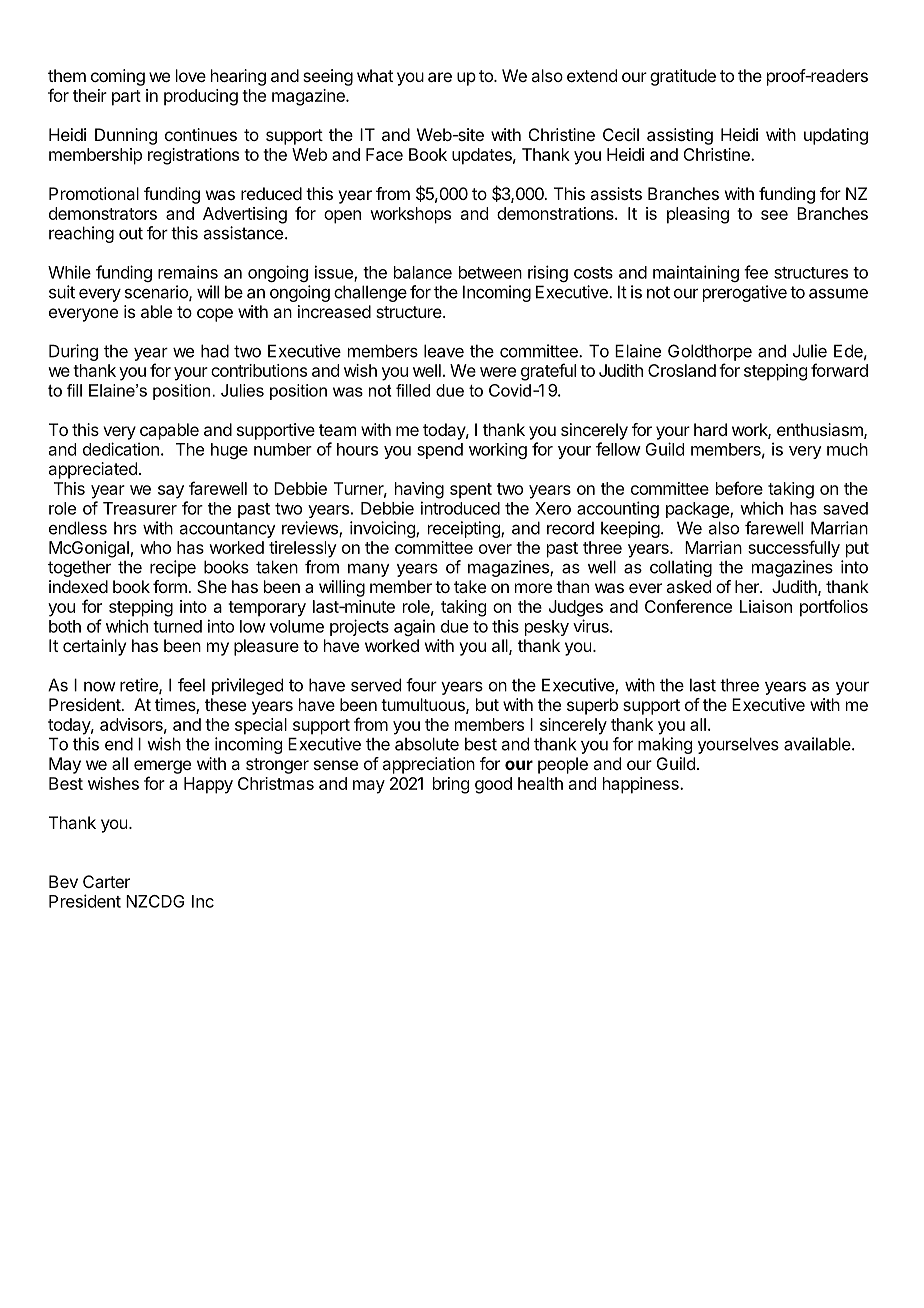 Image resolution: width=924 pixels, height=1308 pixels. Describe the element at coordinates (839, 370) in the screenshot. I see `forward` at that location.
